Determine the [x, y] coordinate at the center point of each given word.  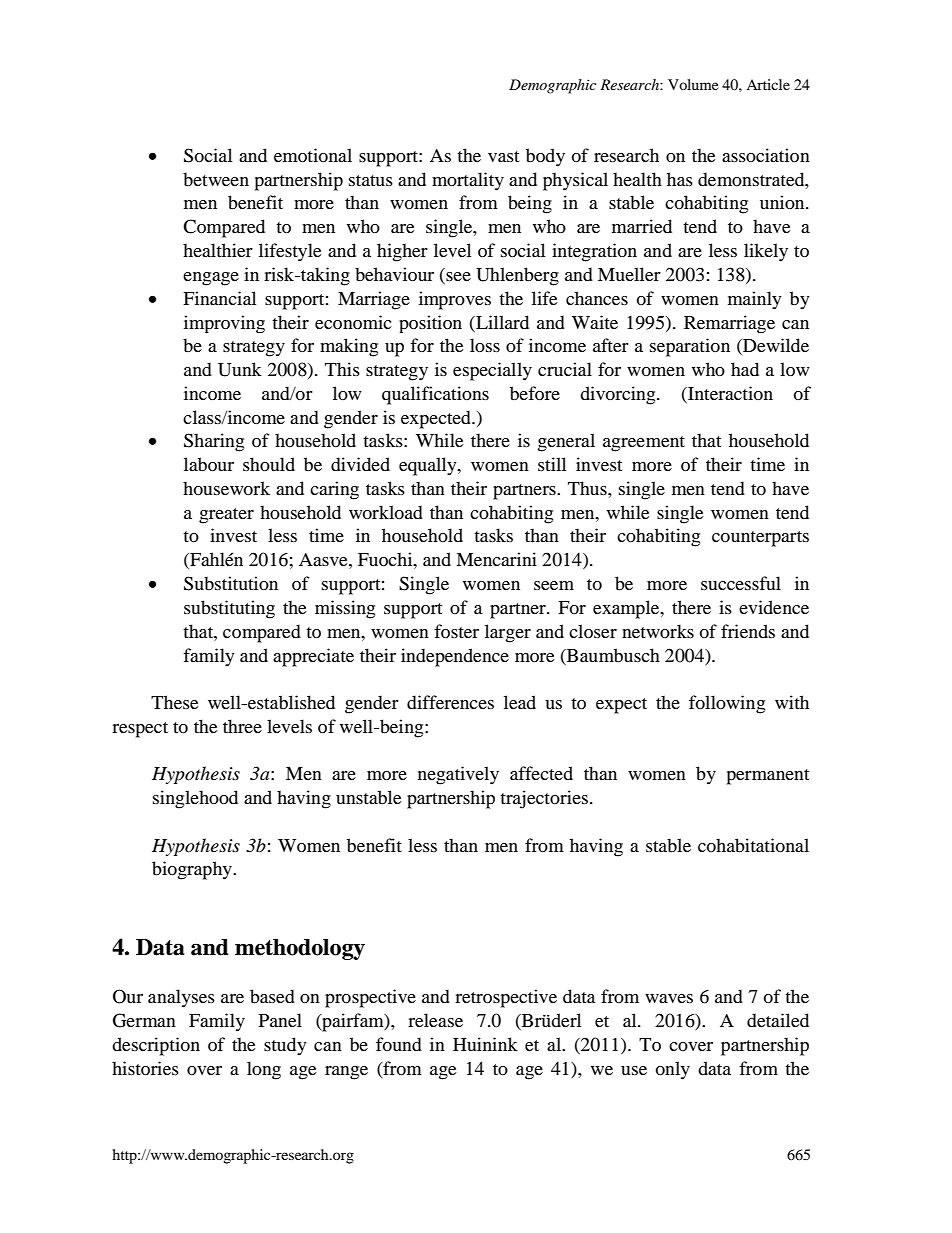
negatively [458, 775]
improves [455, 300]
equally [429, 466]
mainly [755, 300]
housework [226, 488]
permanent [768, 777]
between [216, 179]
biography [193, 870]
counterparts [760, 539]
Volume [693, 84]
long [264, 1070]
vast [503, 156]
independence [455, 657]
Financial [219, 298]
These [175, 702]
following [727, 704]
